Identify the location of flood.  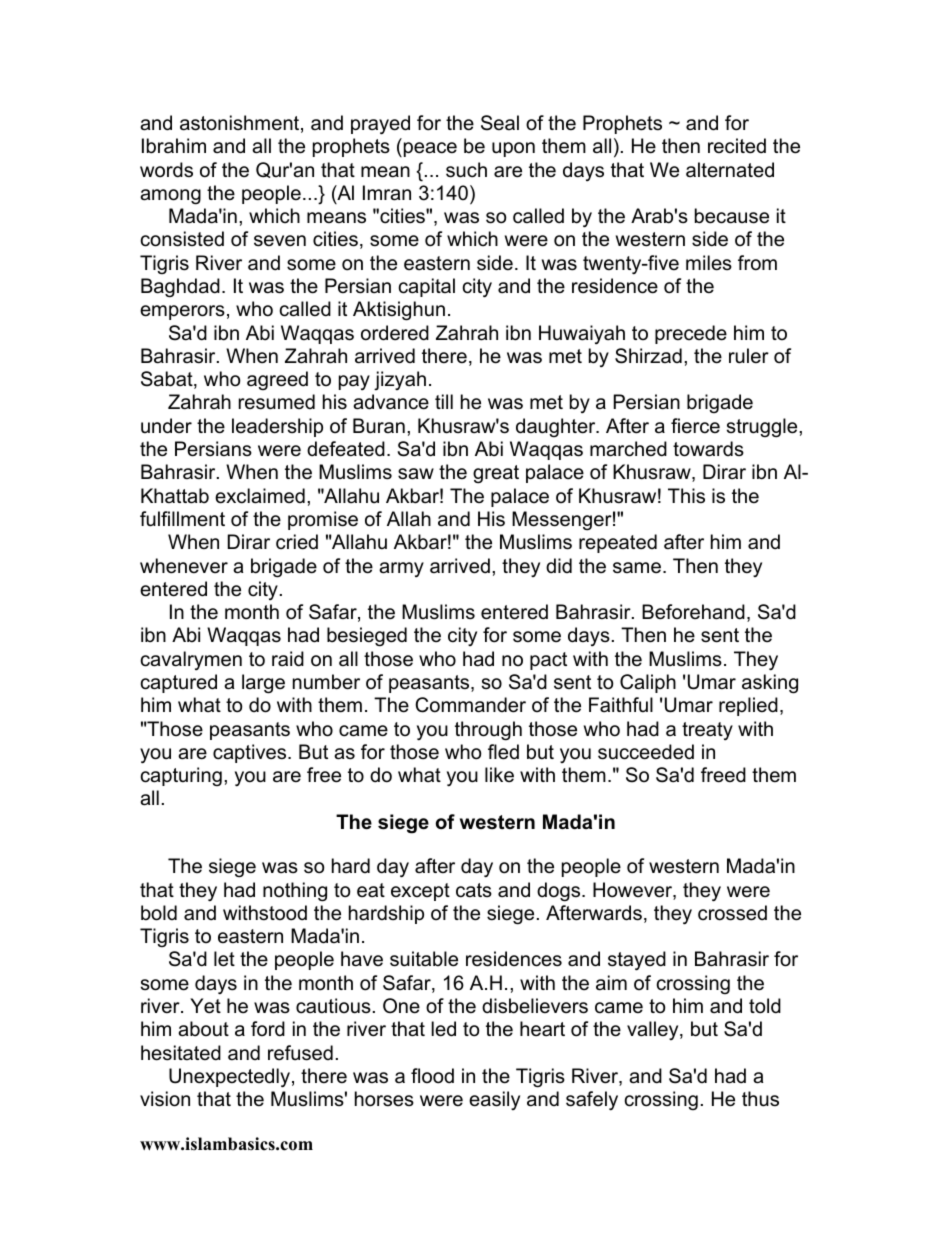
(432, 1076).
